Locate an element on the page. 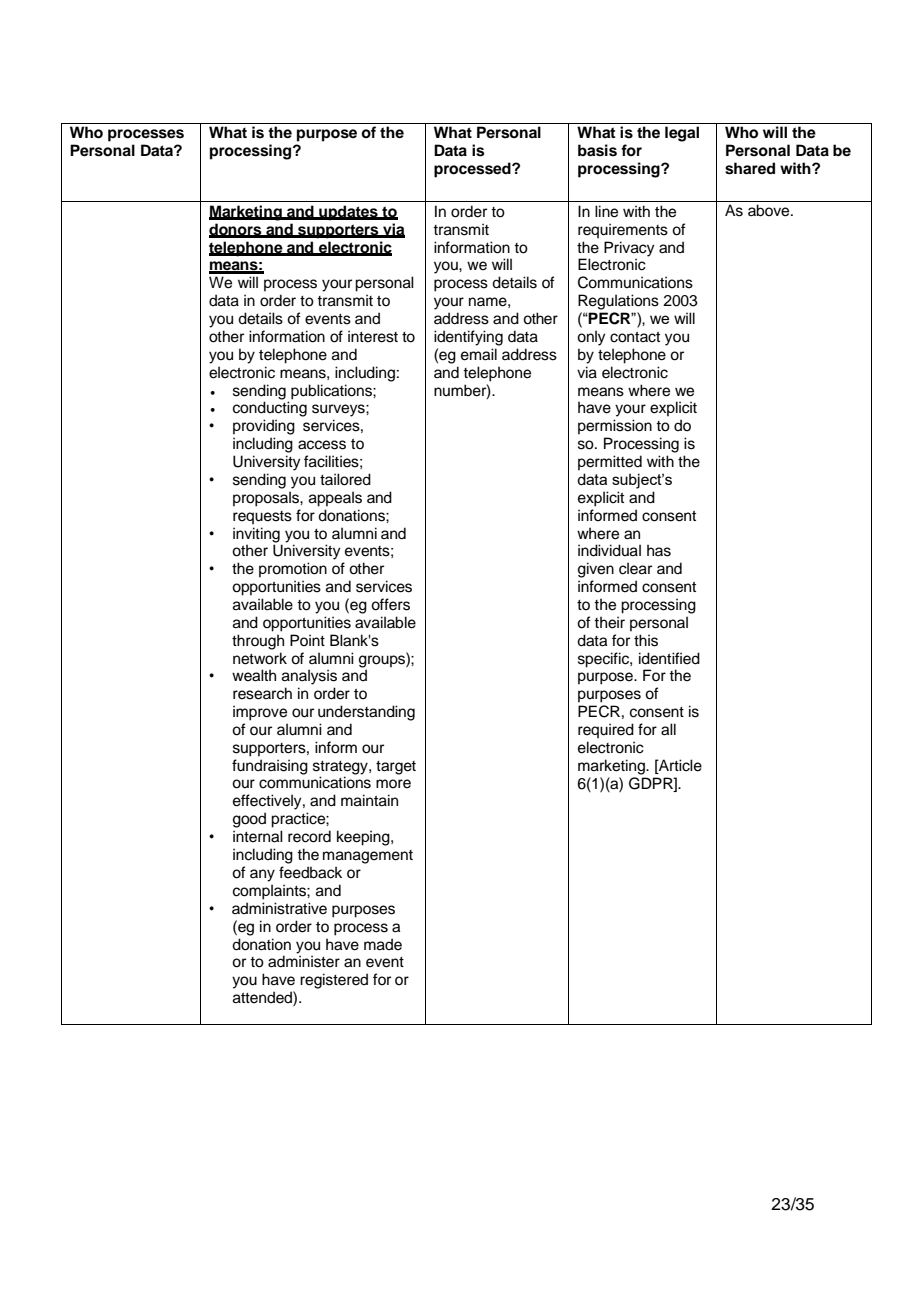 This document has height=1308, width=924. given is located at coordinates (596, 570).
